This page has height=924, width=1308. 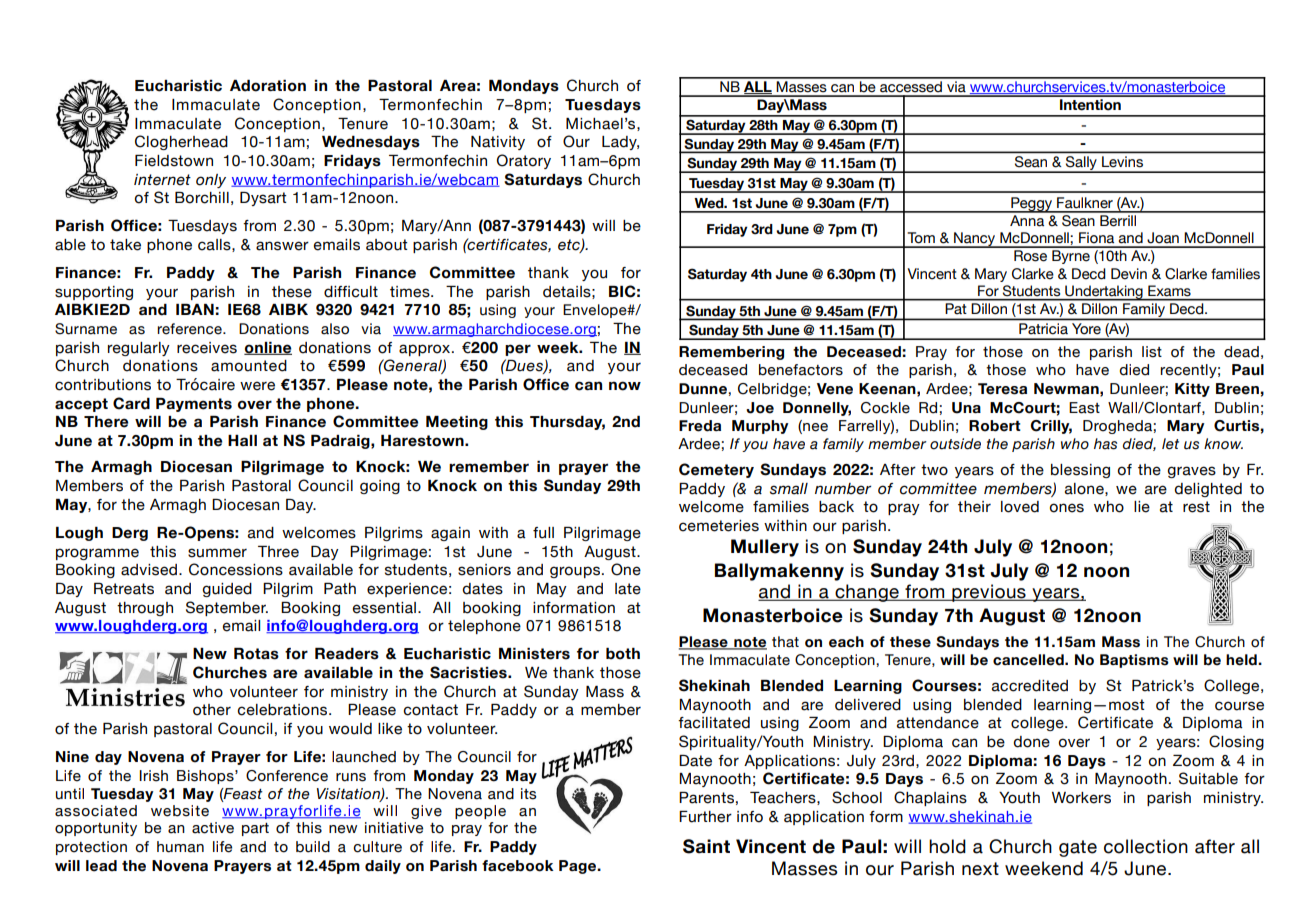 I want to click on blessing, so click(x=1080, y=471).
